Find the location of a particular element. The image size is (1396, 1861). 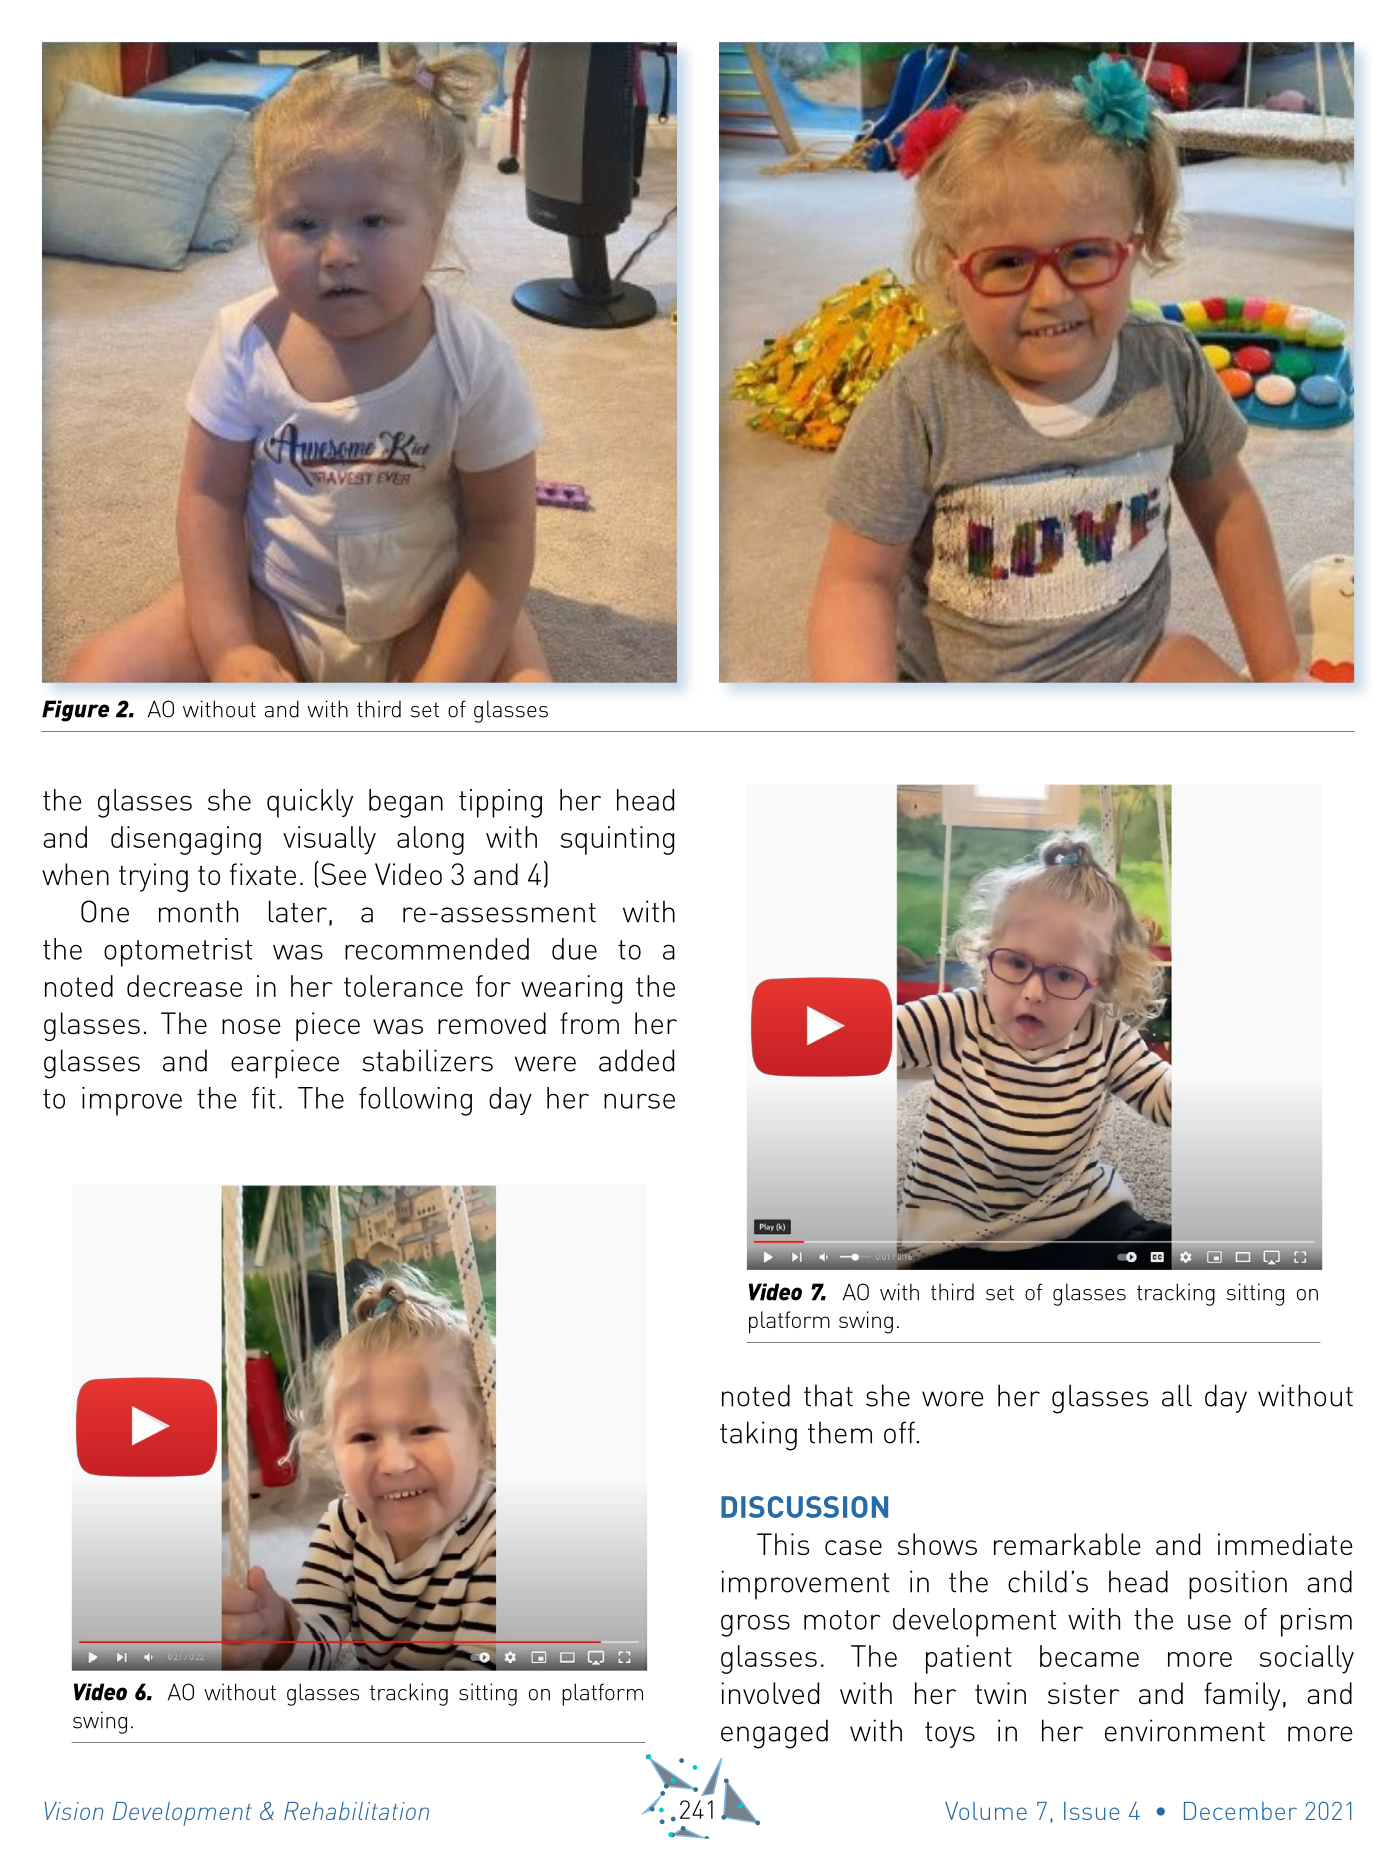

taking is located at coordinates (758, 1436).
